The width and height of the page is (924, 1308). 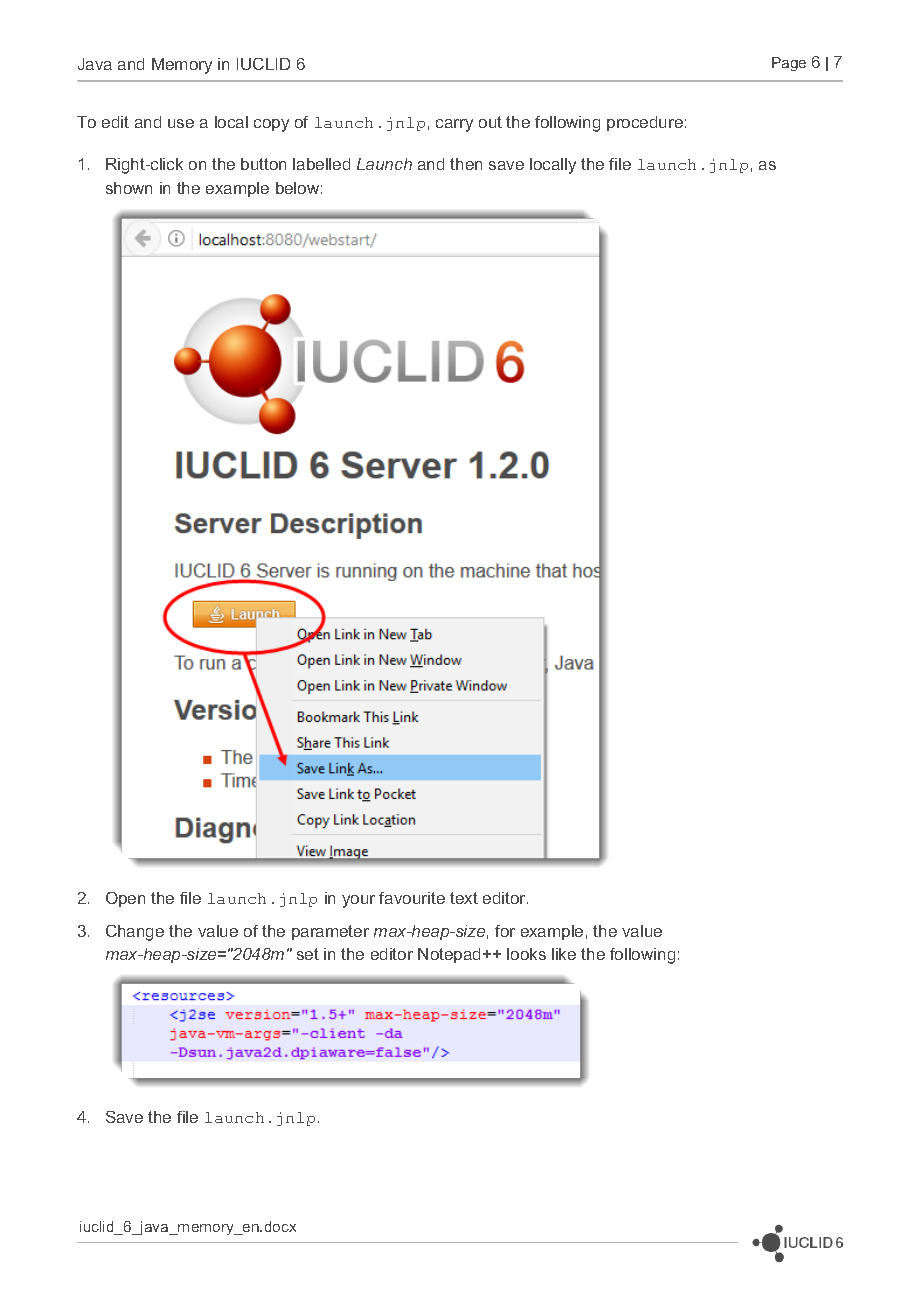 I want to click on then, so click(x=466, y=164).
